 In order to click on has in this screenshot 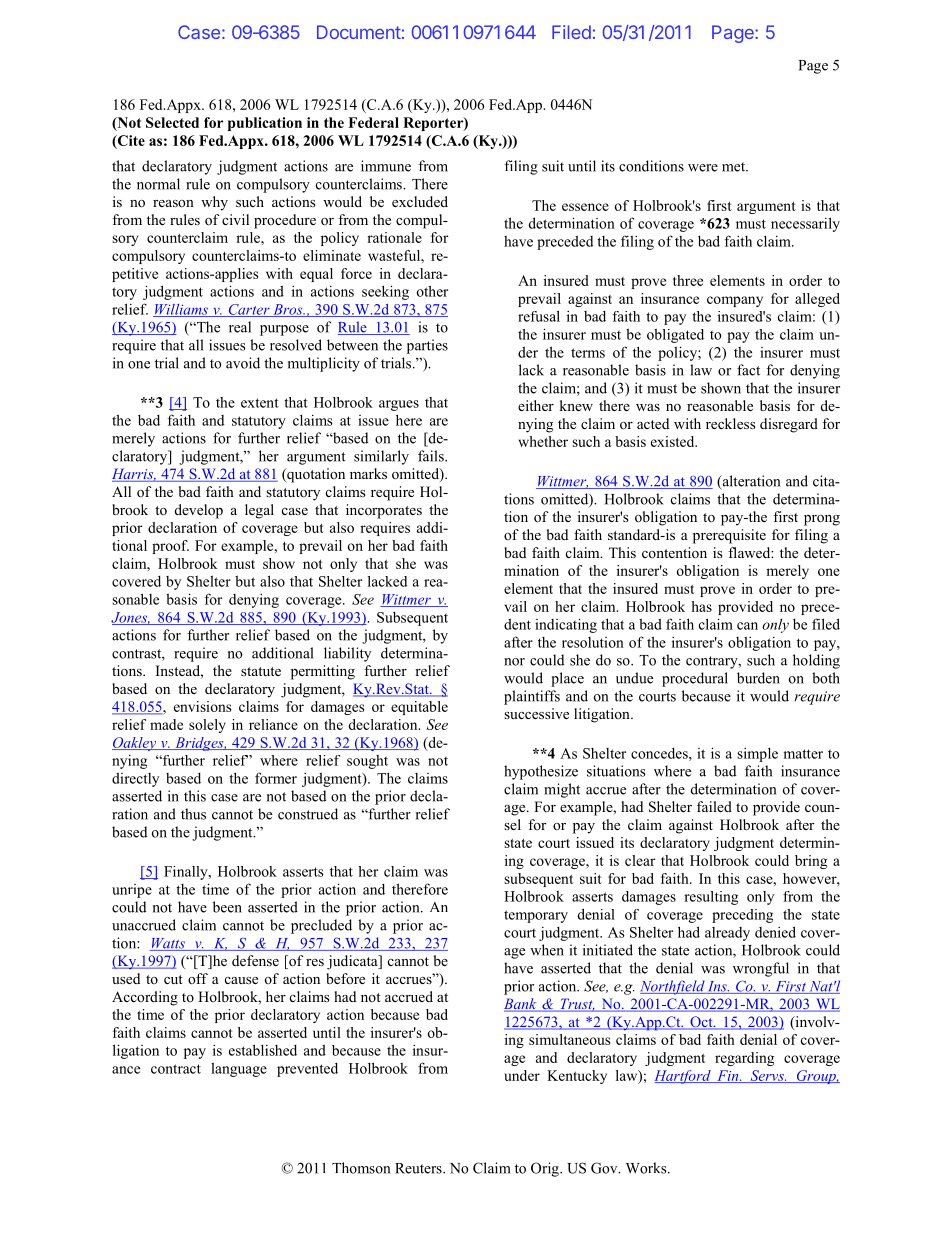, I will do `click(701, 606)`.
